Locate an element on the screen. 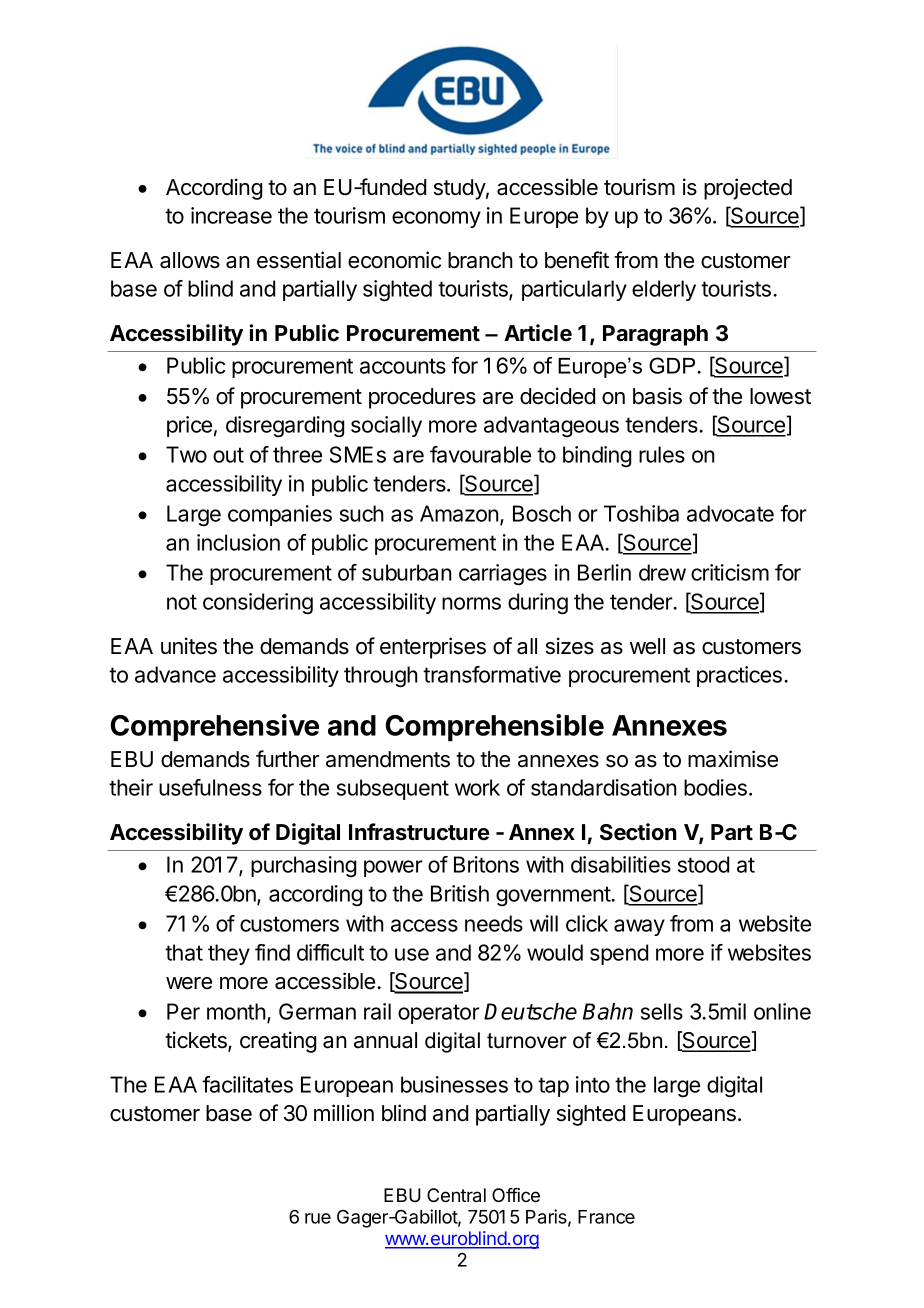  practices is located at coordinates (739, 676).
